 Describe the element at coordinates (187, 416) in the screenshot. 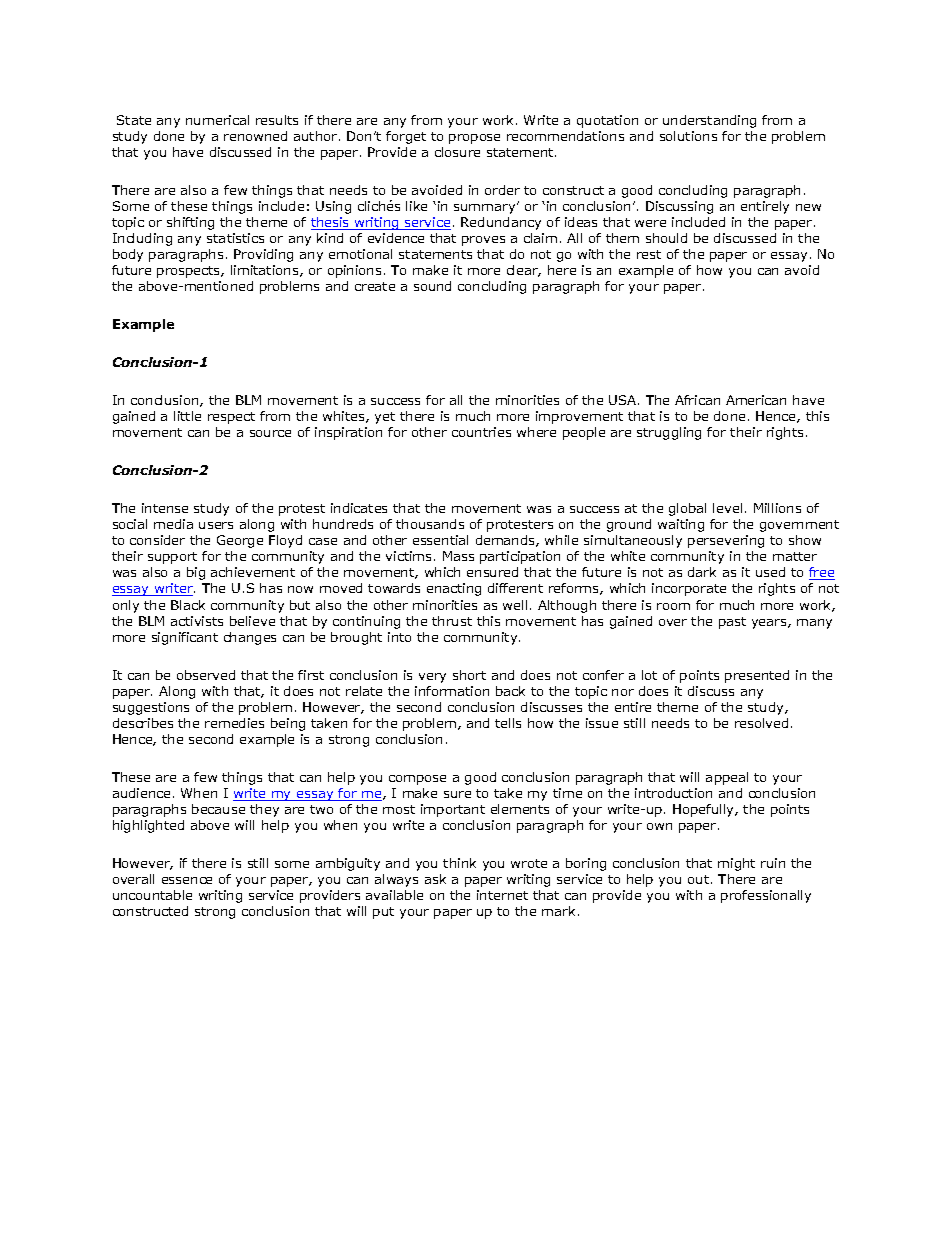

I see `little` at that location.
